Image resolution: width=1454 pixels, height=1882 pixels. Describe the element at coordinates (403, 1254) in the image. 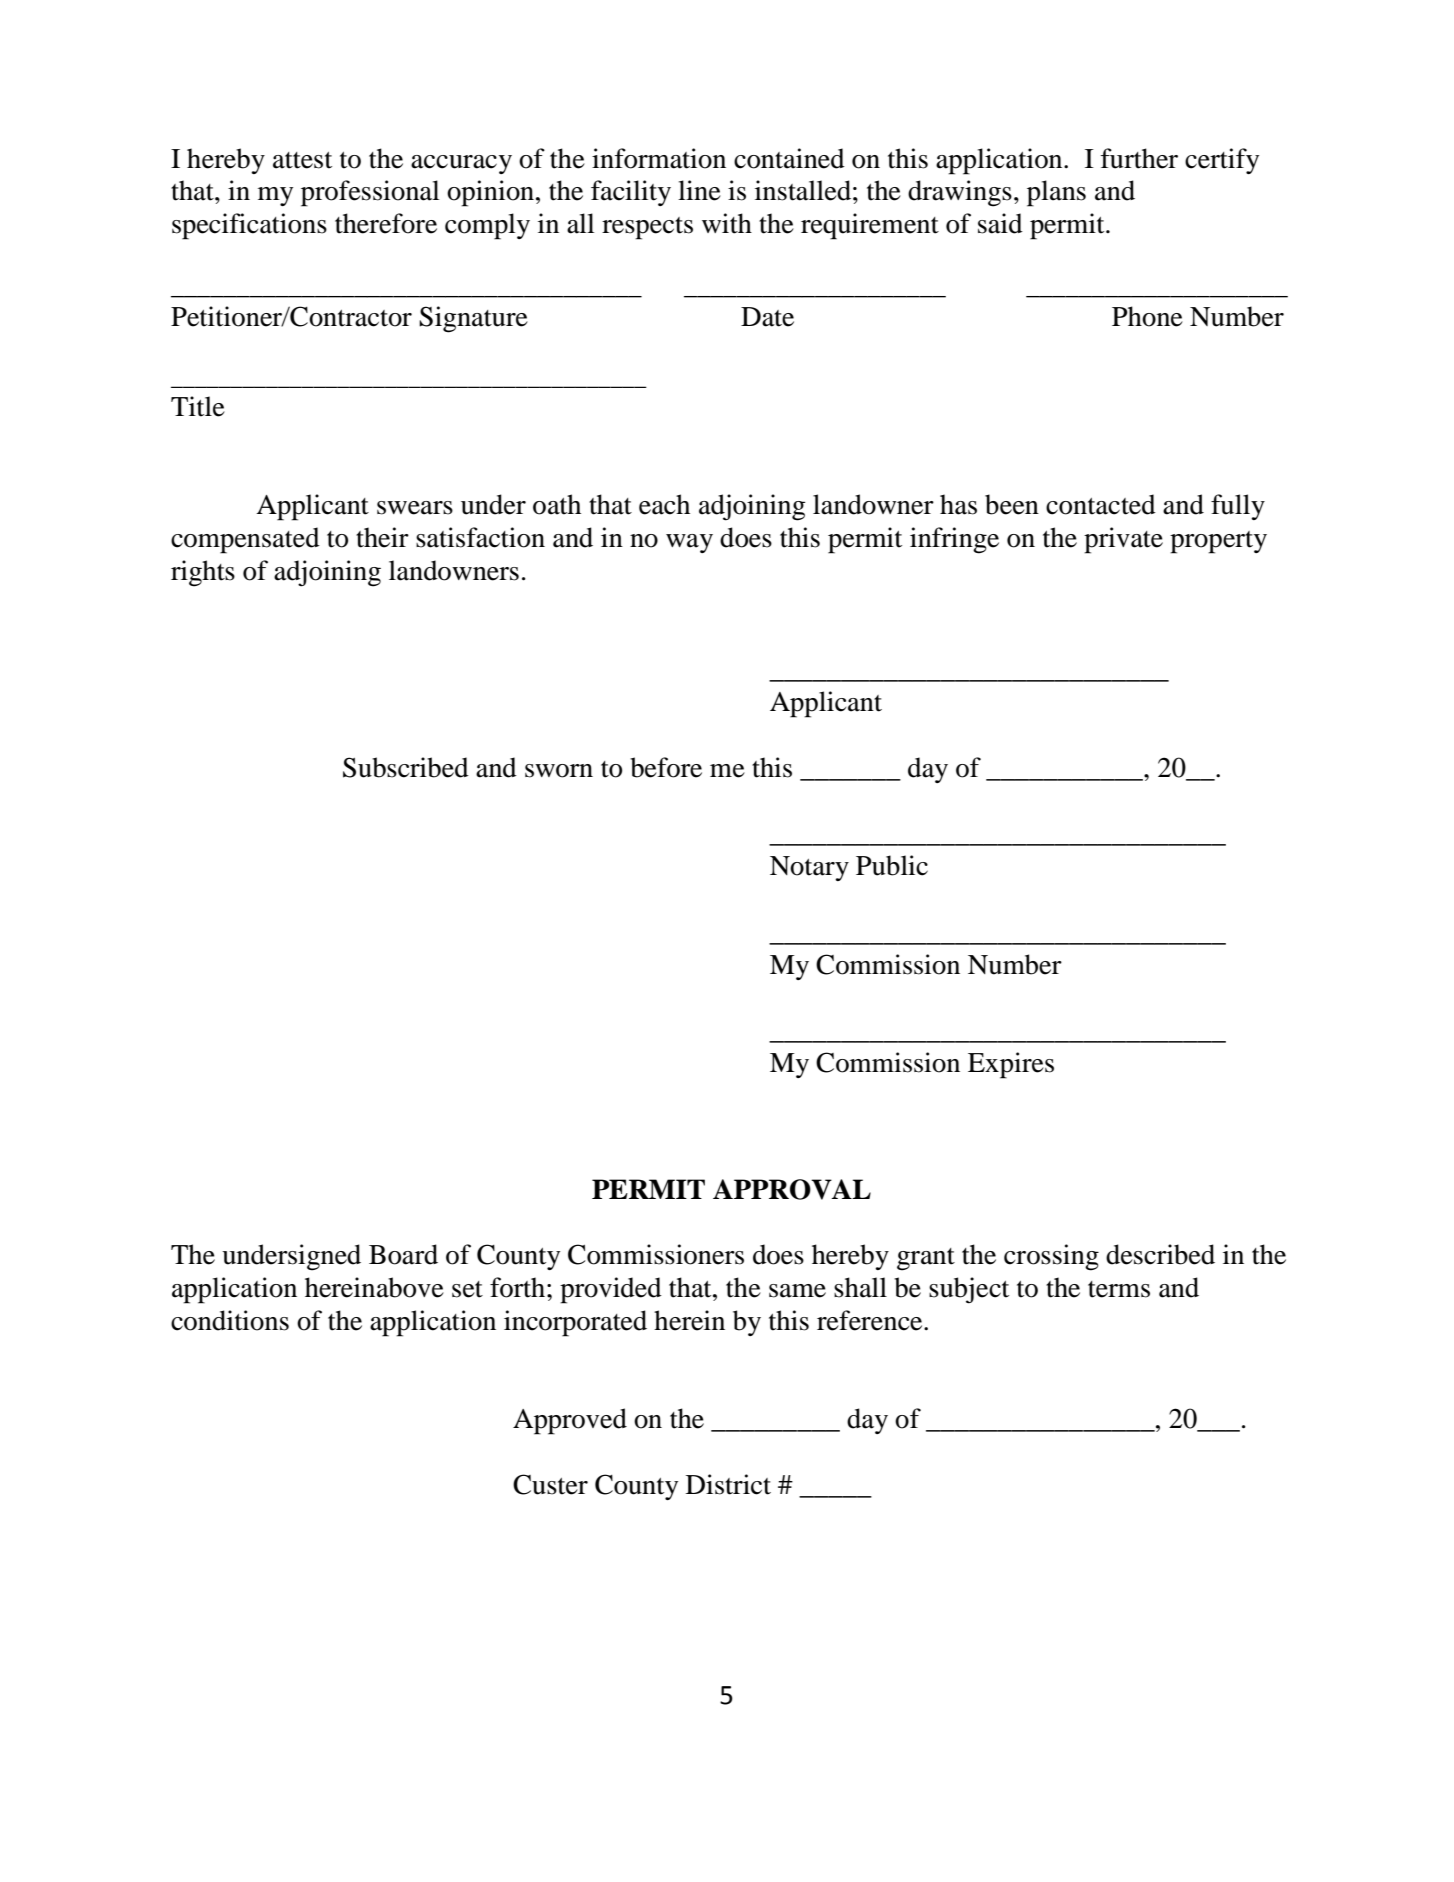

I see `Board` at that location.
